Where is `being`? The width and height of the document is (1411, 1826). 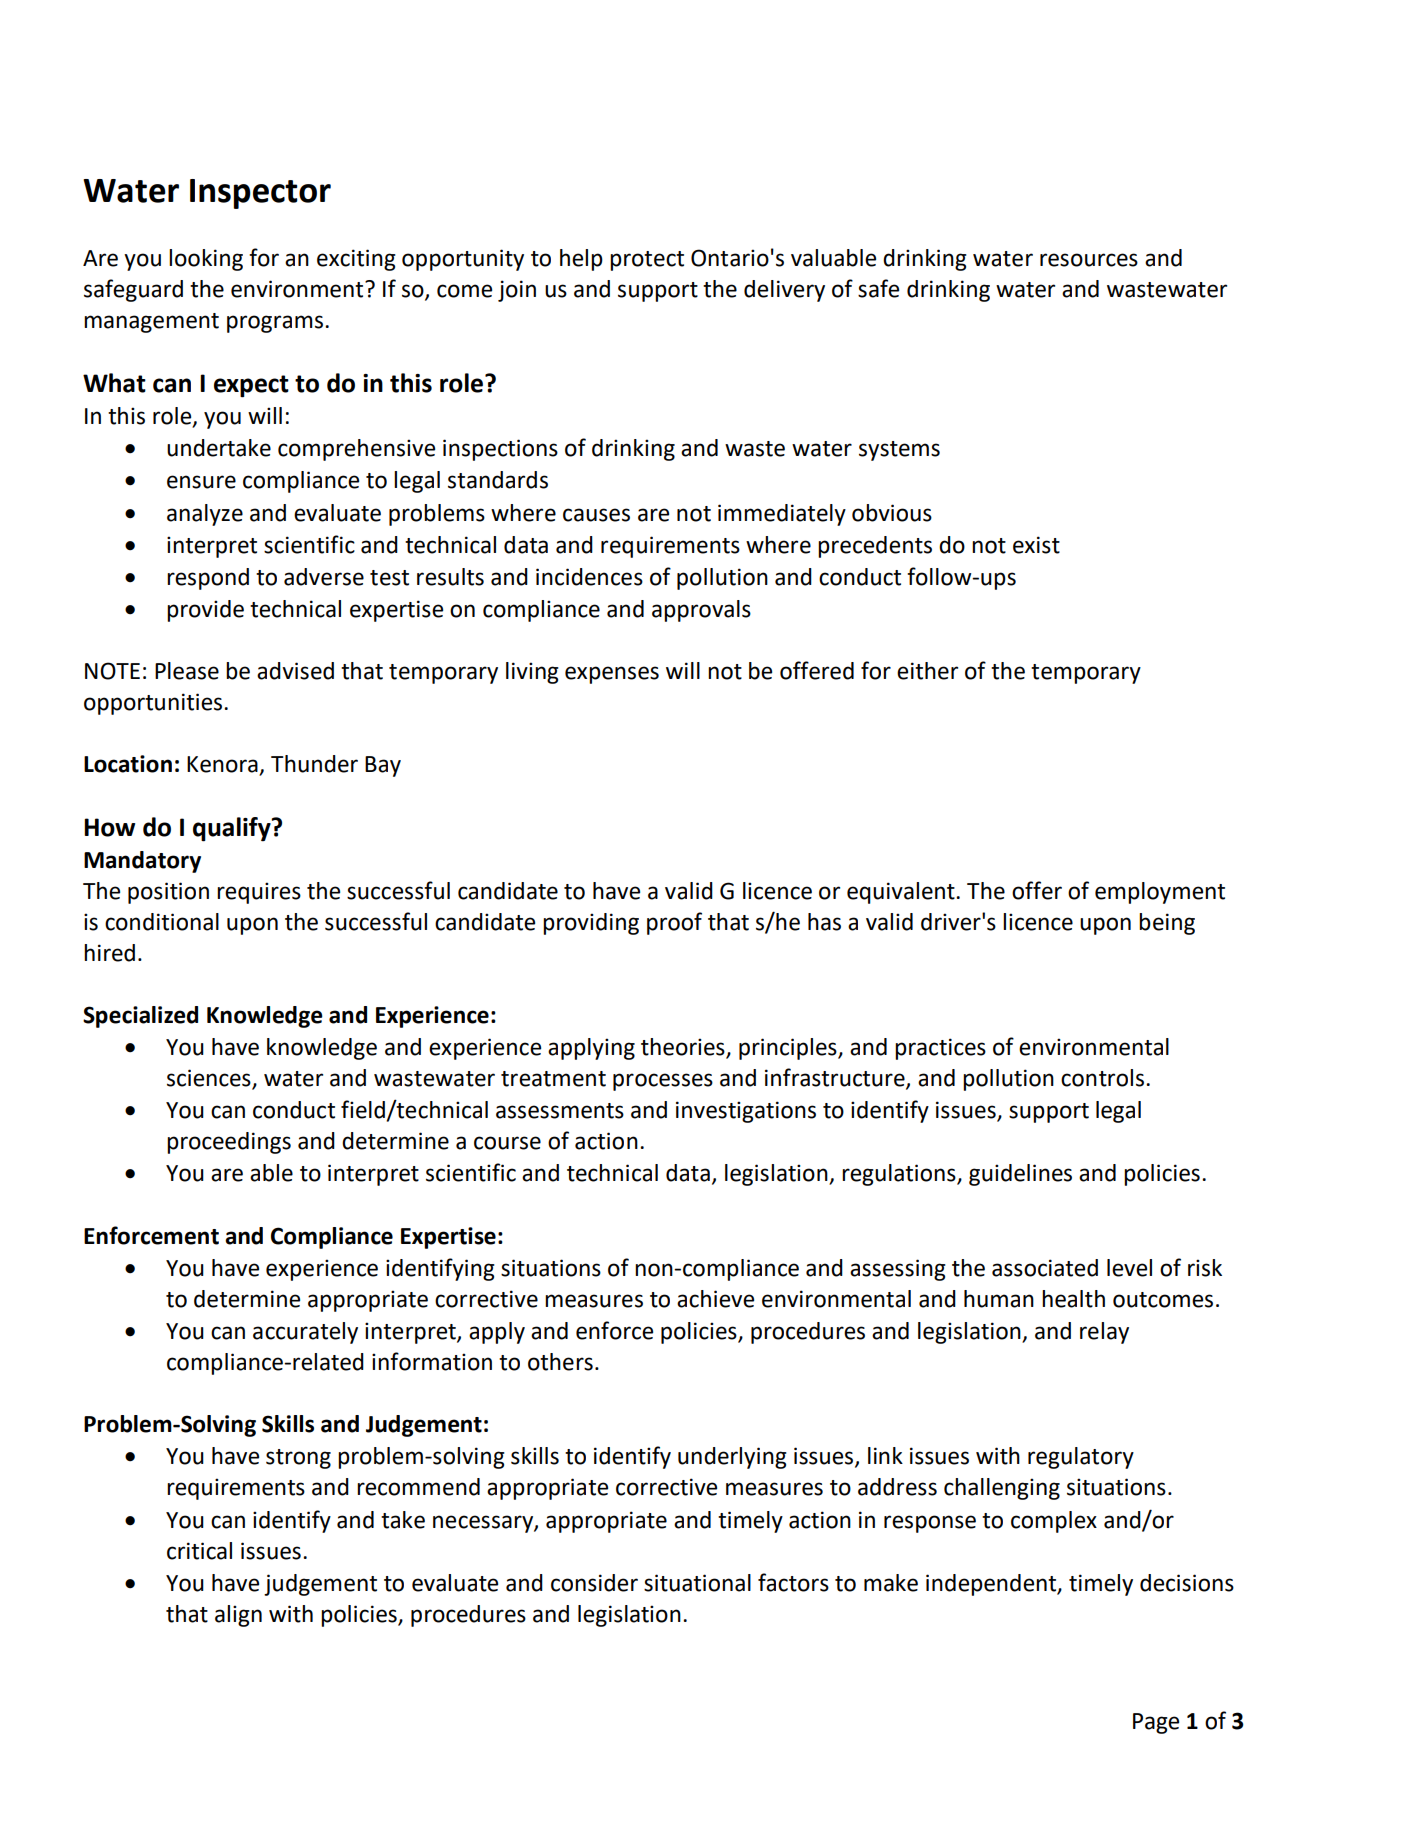 being is located at coordinates (1167, 924).
